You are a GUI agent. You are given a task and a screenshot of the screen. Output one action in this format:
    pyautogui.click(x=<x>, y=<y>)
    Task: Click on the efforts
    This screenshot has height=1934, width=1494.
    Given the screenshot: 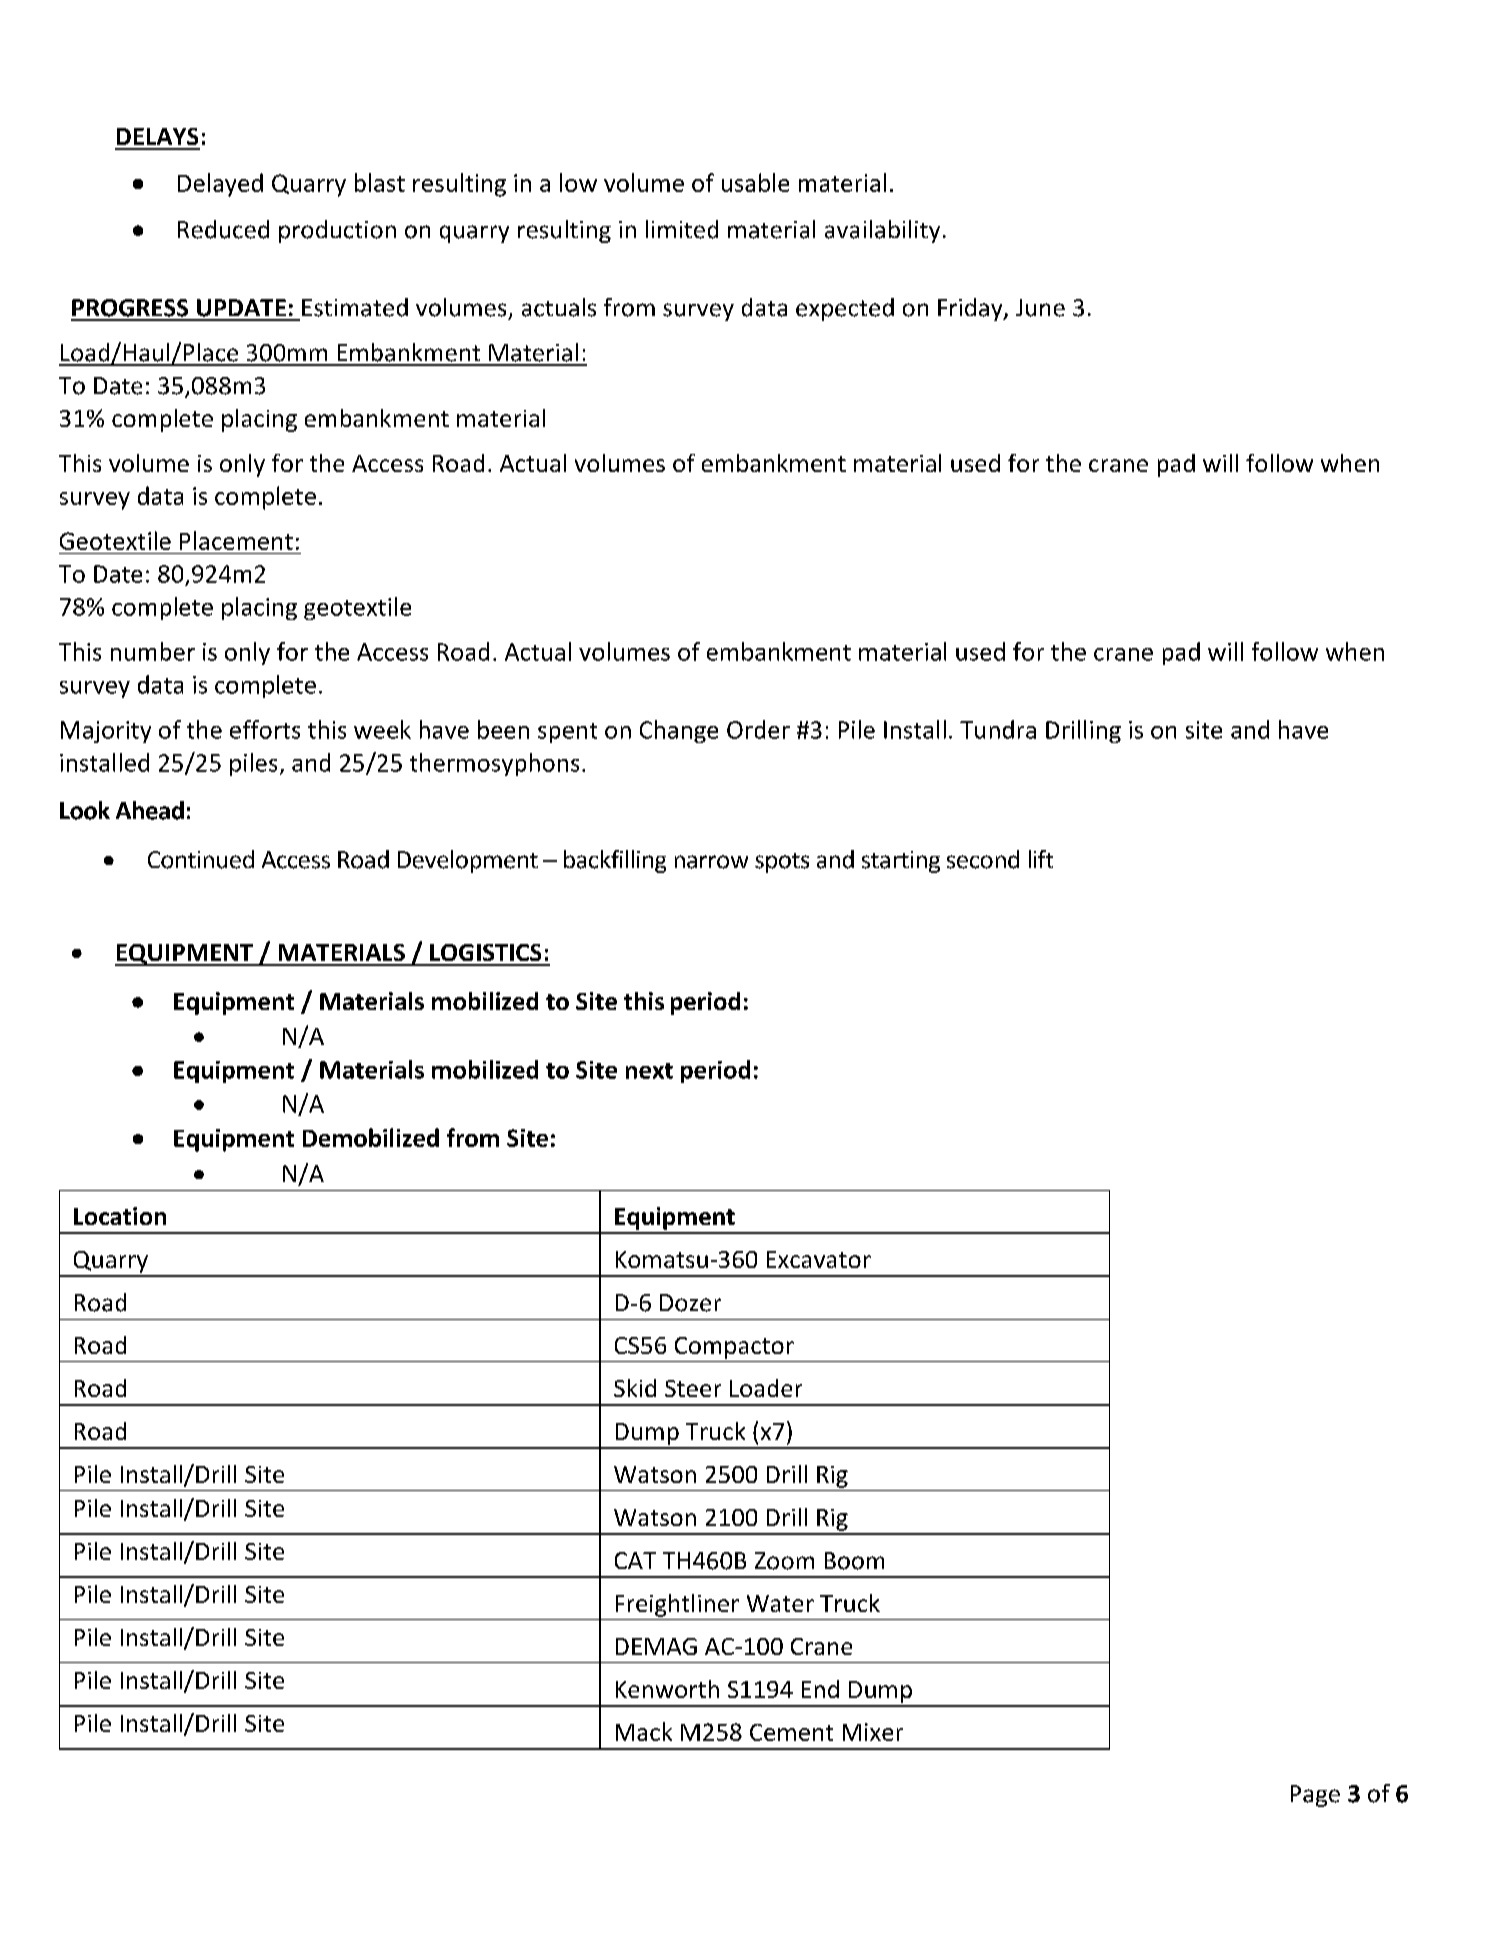 What is the action you would take?
    pyautogui.click(x=265, y=729)
